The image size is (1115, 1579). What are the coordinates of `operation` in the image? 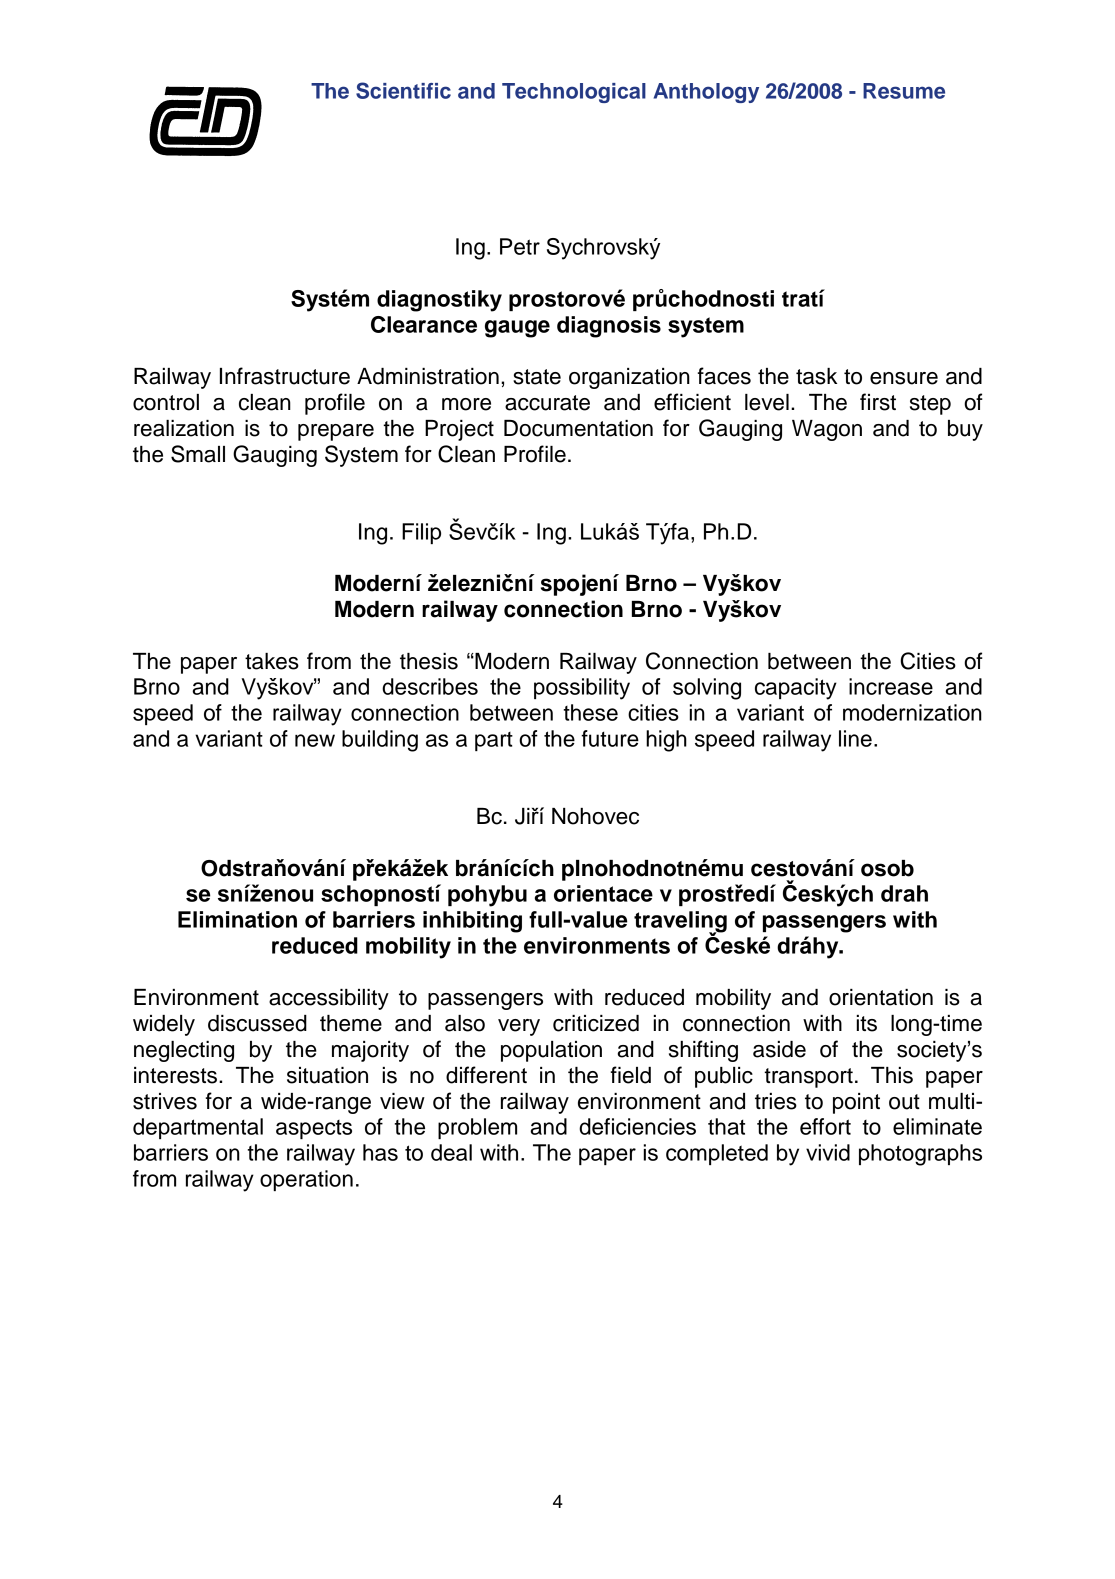 It's located at (306, 1180).
